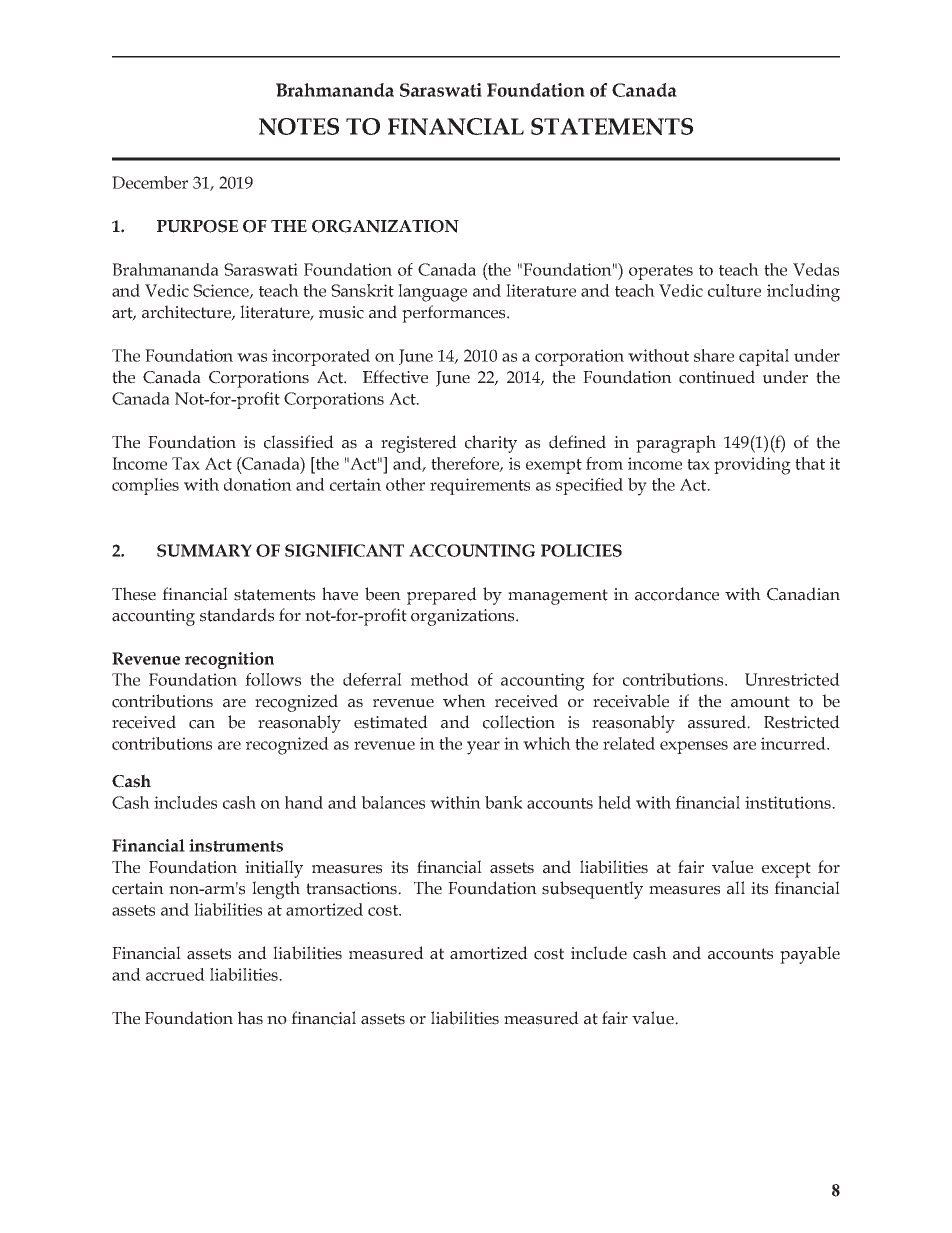  Describe the element at coordinates (491, 444) in the image. I see `charity` at that location.
